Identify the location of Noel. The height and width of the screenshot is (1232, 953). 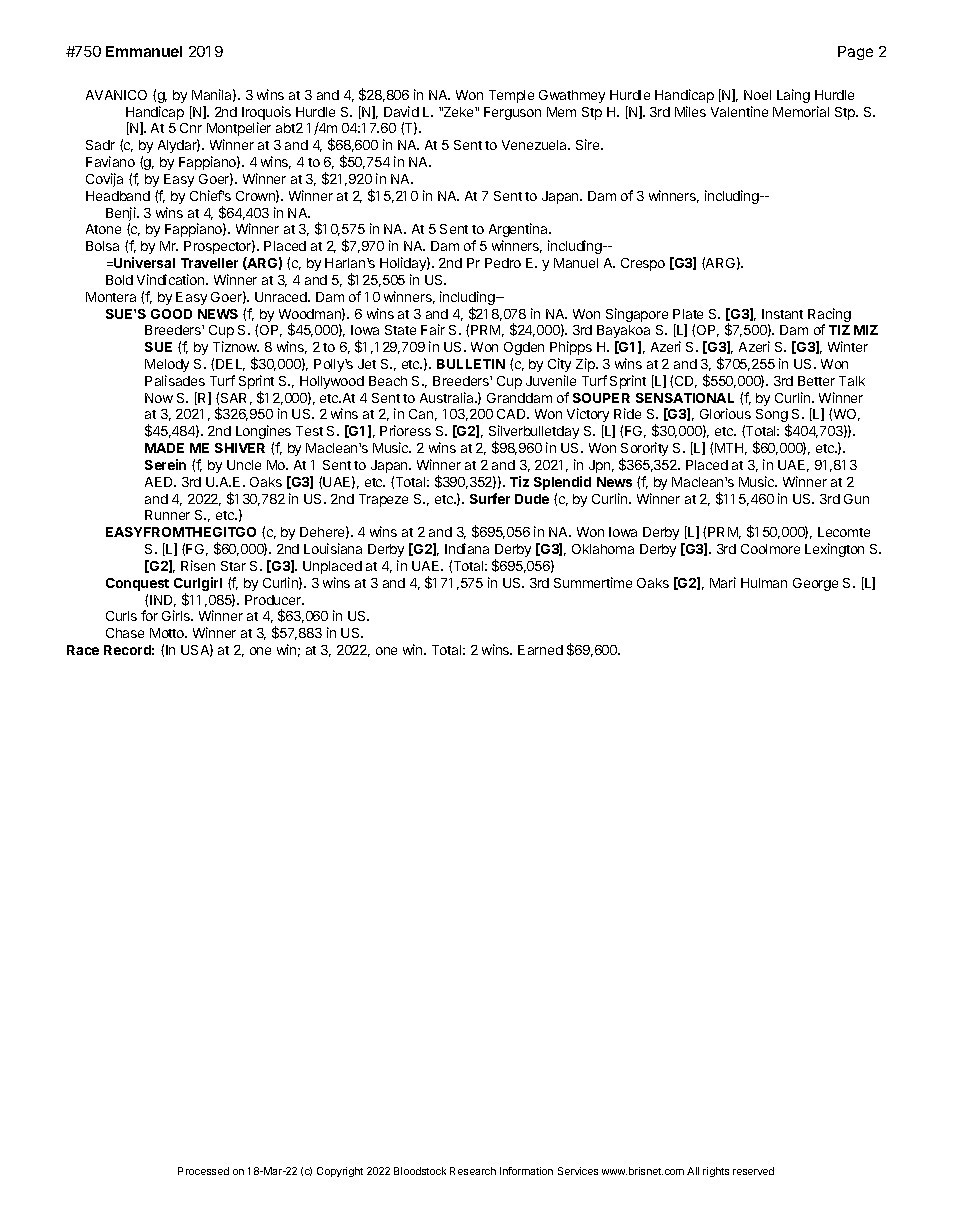
(757, 95).
